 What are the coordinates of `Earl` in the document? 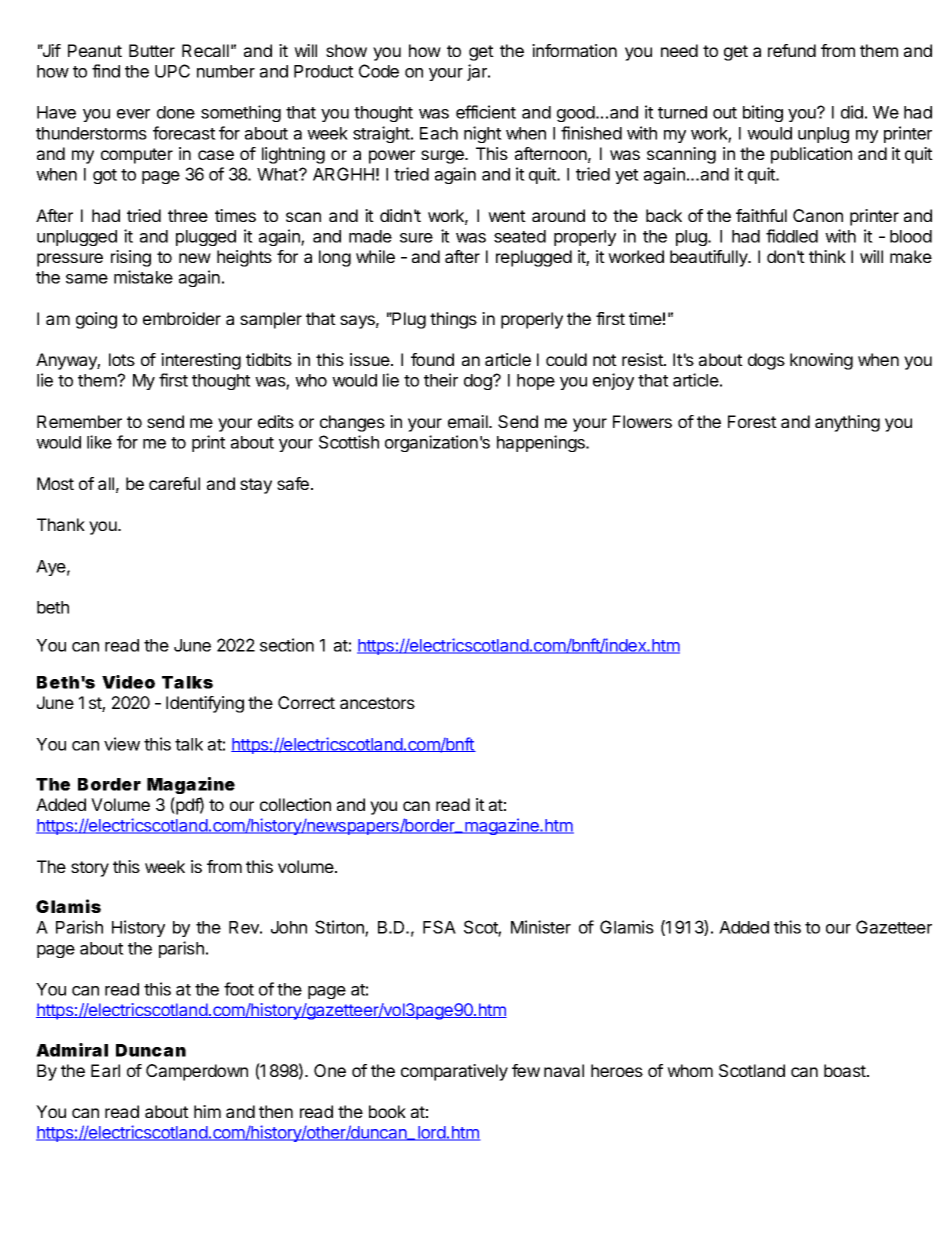 It's located at (105, 1070).
